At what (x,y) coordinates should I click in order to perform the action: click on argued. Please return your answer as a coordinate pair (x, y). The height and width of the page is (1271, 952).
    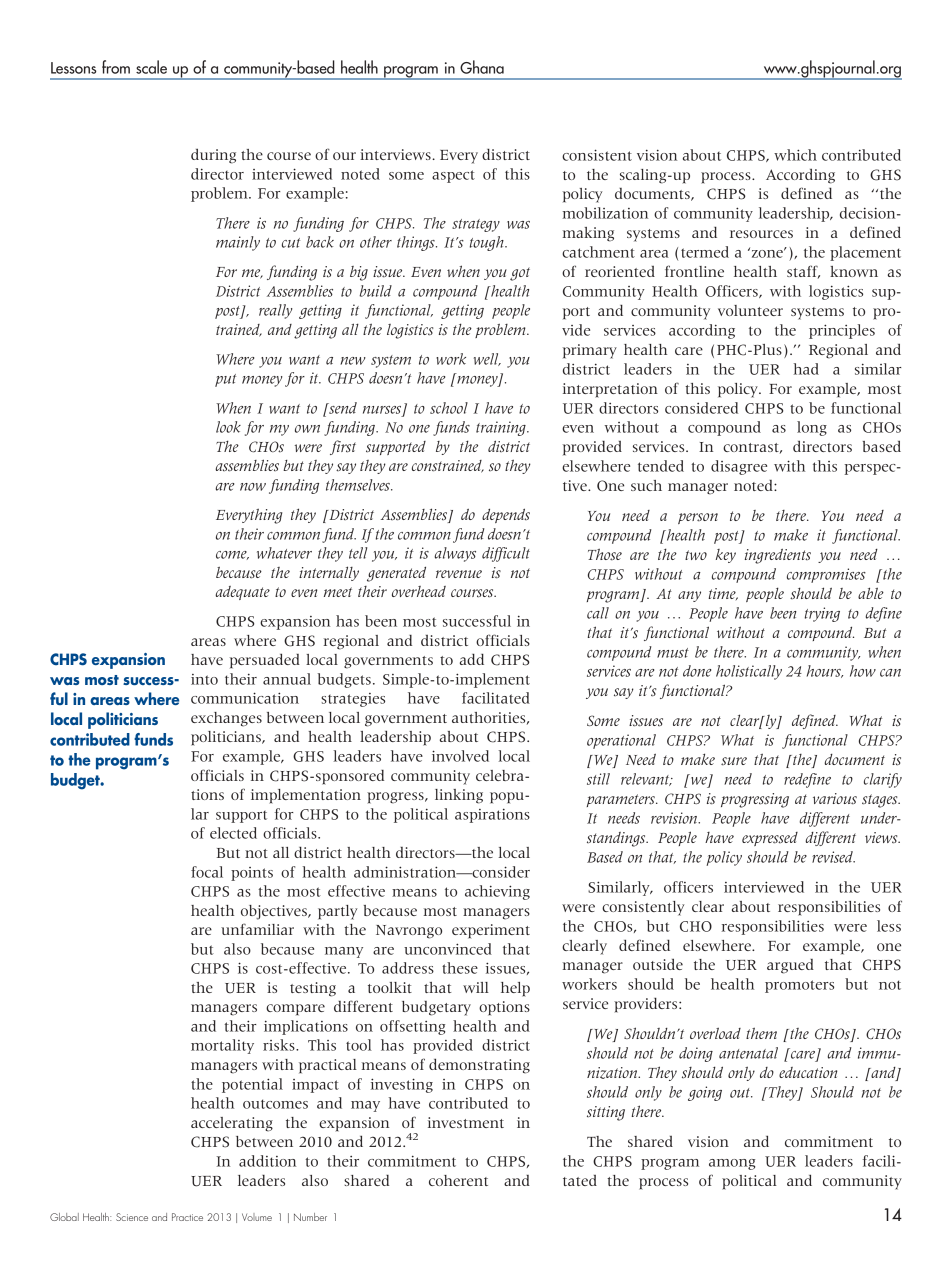
    Looking at the image, I should click on (790, 966).
